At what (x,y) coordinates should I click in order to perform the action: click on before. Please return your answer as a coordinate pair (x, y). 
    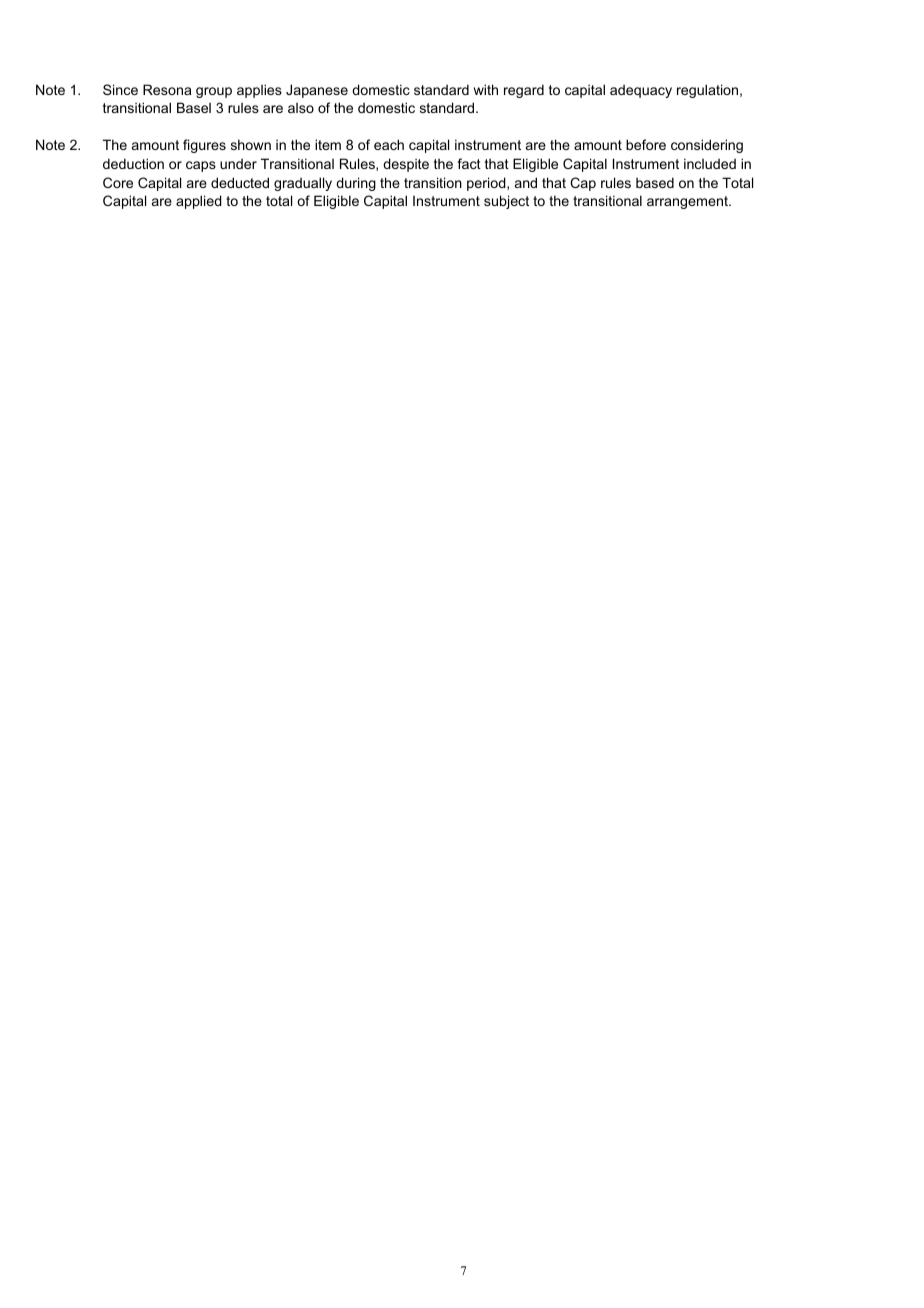
    Looking at the image, I should click on (646, 144).
